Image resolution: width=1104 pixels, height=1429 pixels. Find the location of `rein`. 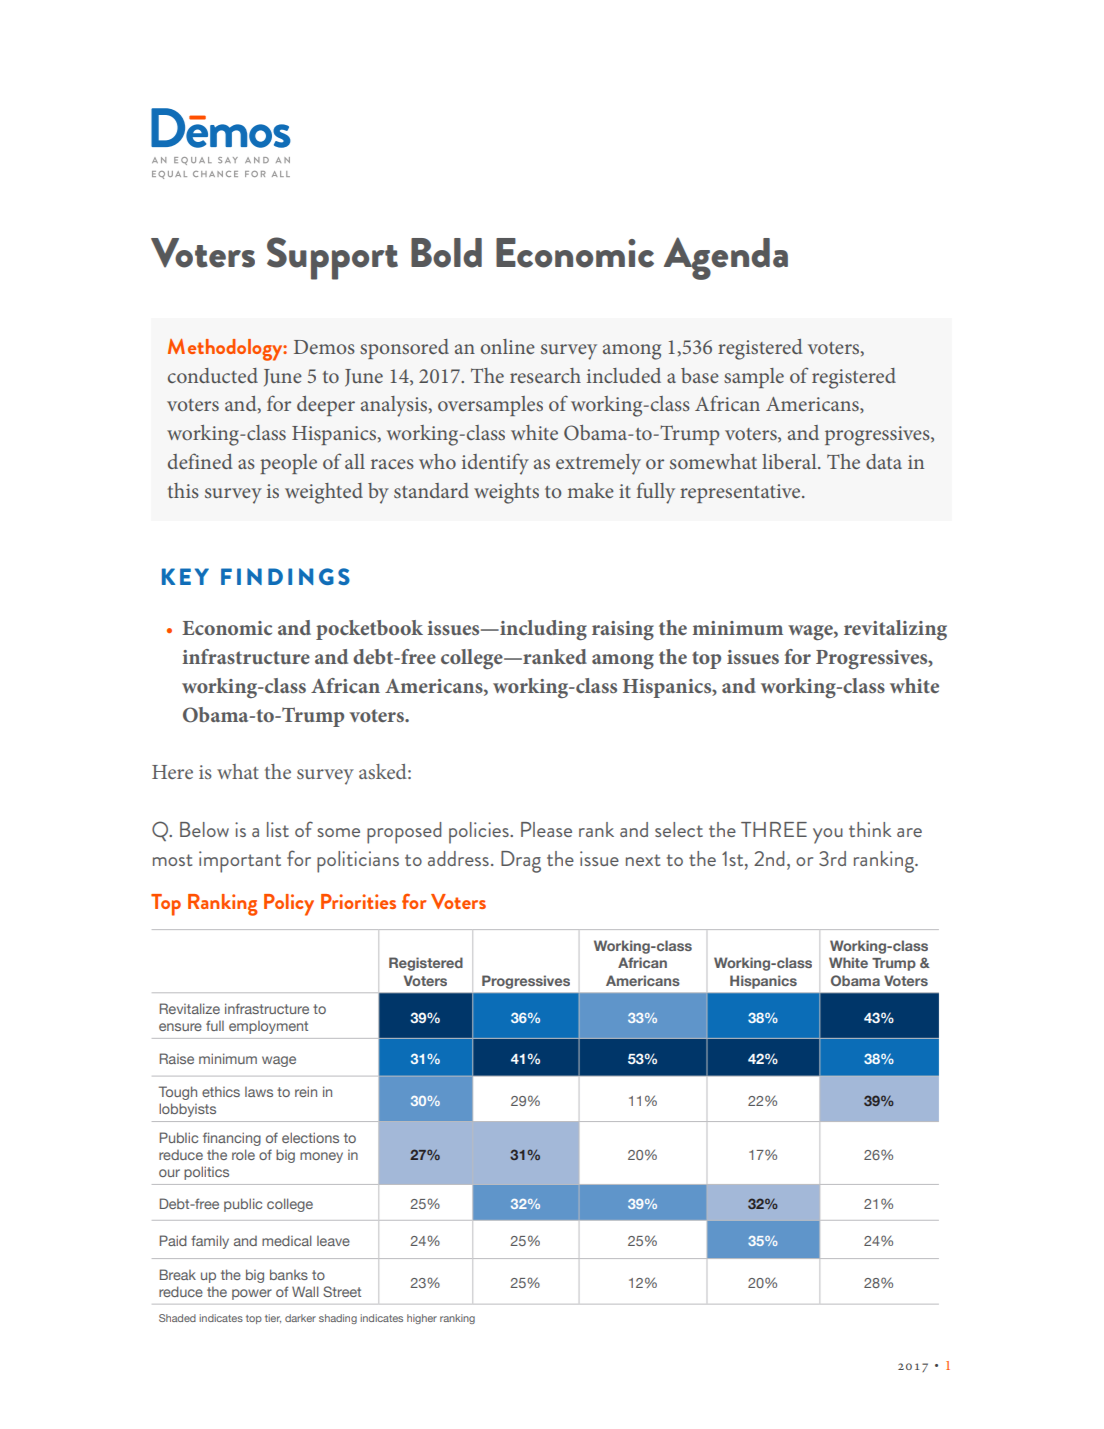

rein is located at coordinates (306, 1091).
